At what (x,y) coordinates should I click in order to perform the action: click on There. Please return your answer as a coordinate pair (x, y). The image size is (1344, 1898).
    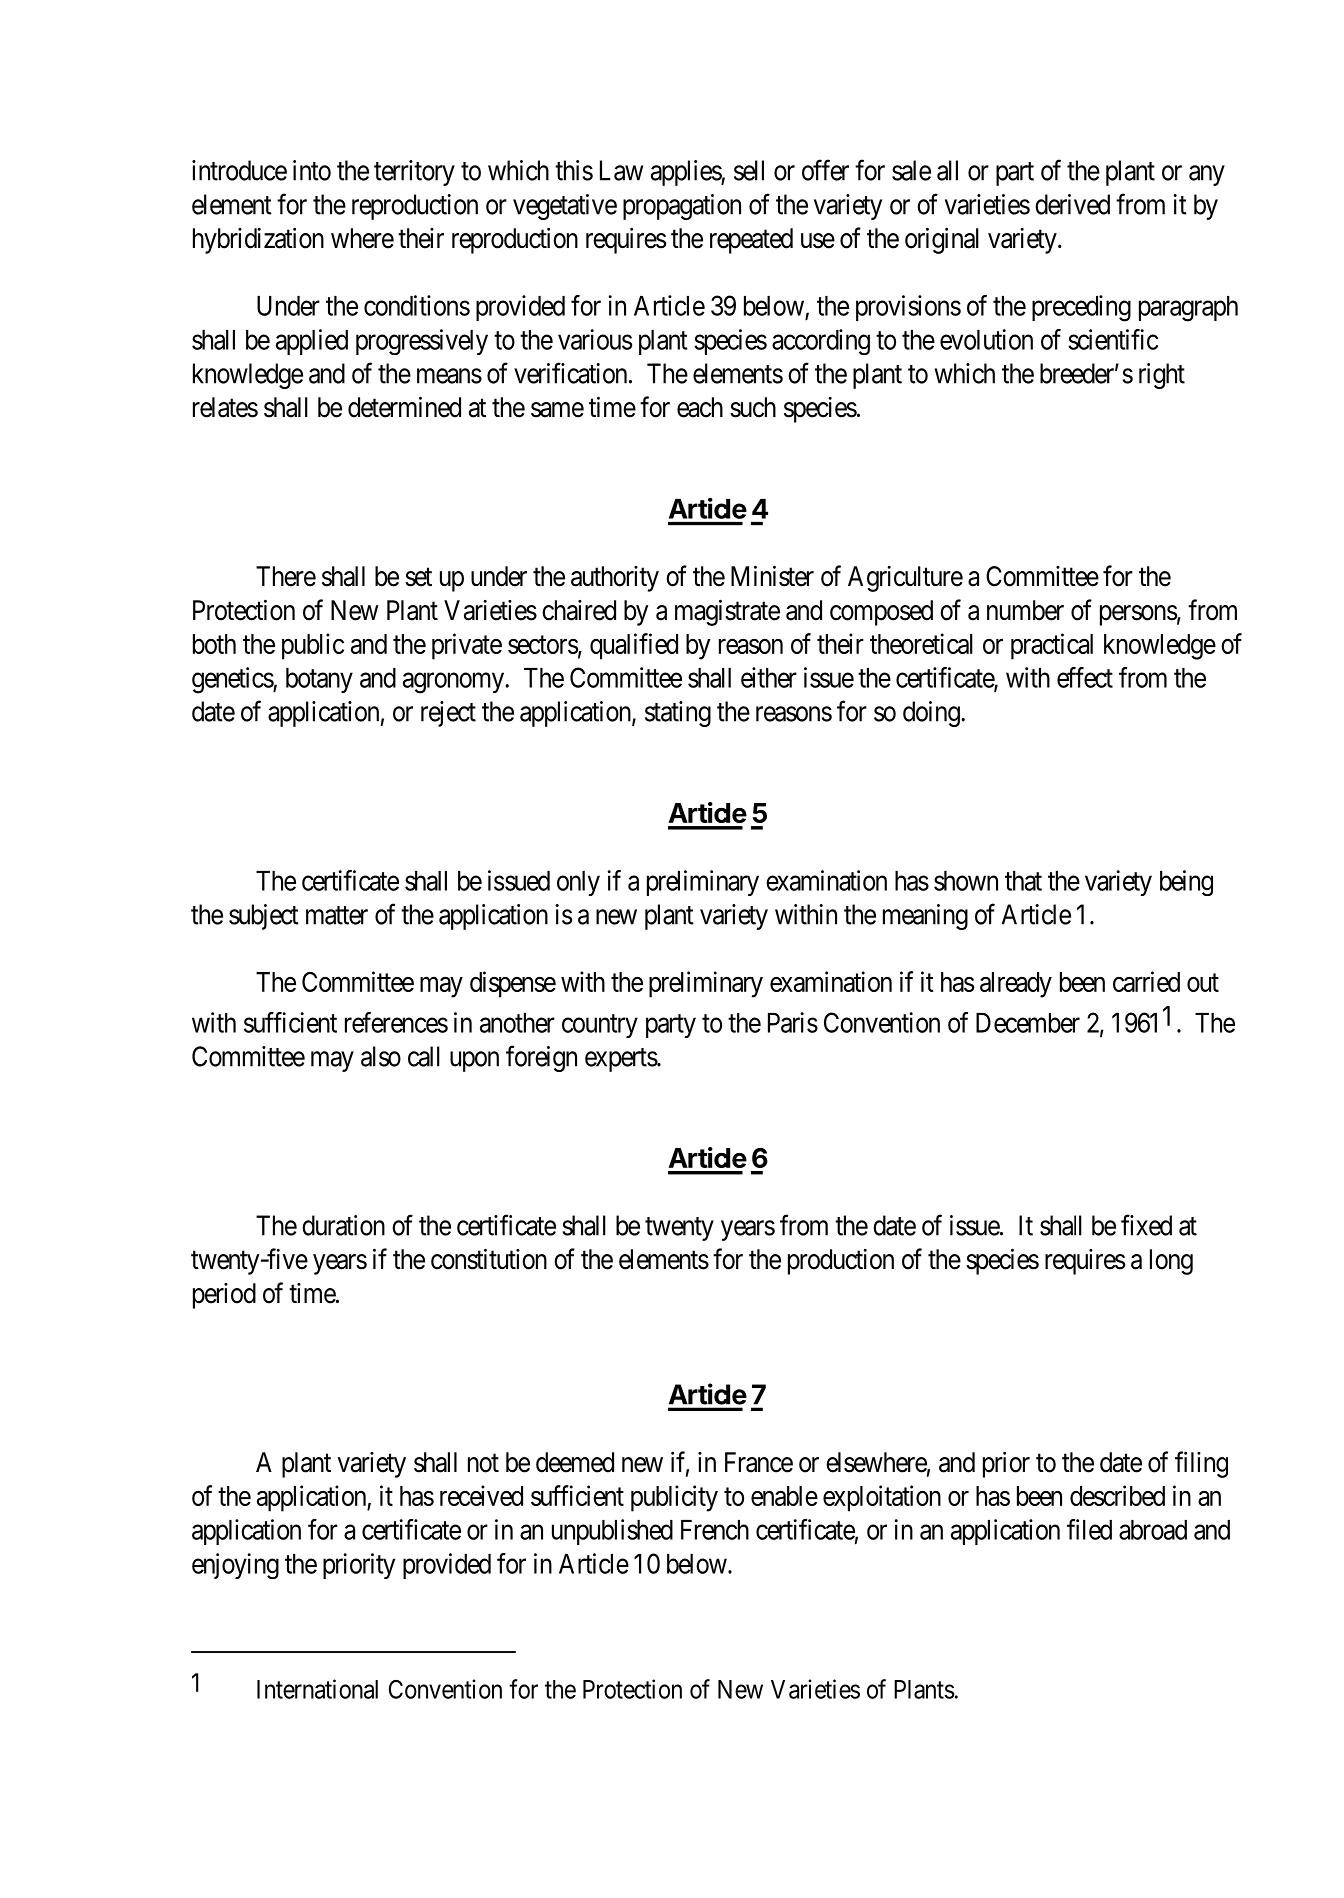
    Looking at the image, I should click on (286, 576).
